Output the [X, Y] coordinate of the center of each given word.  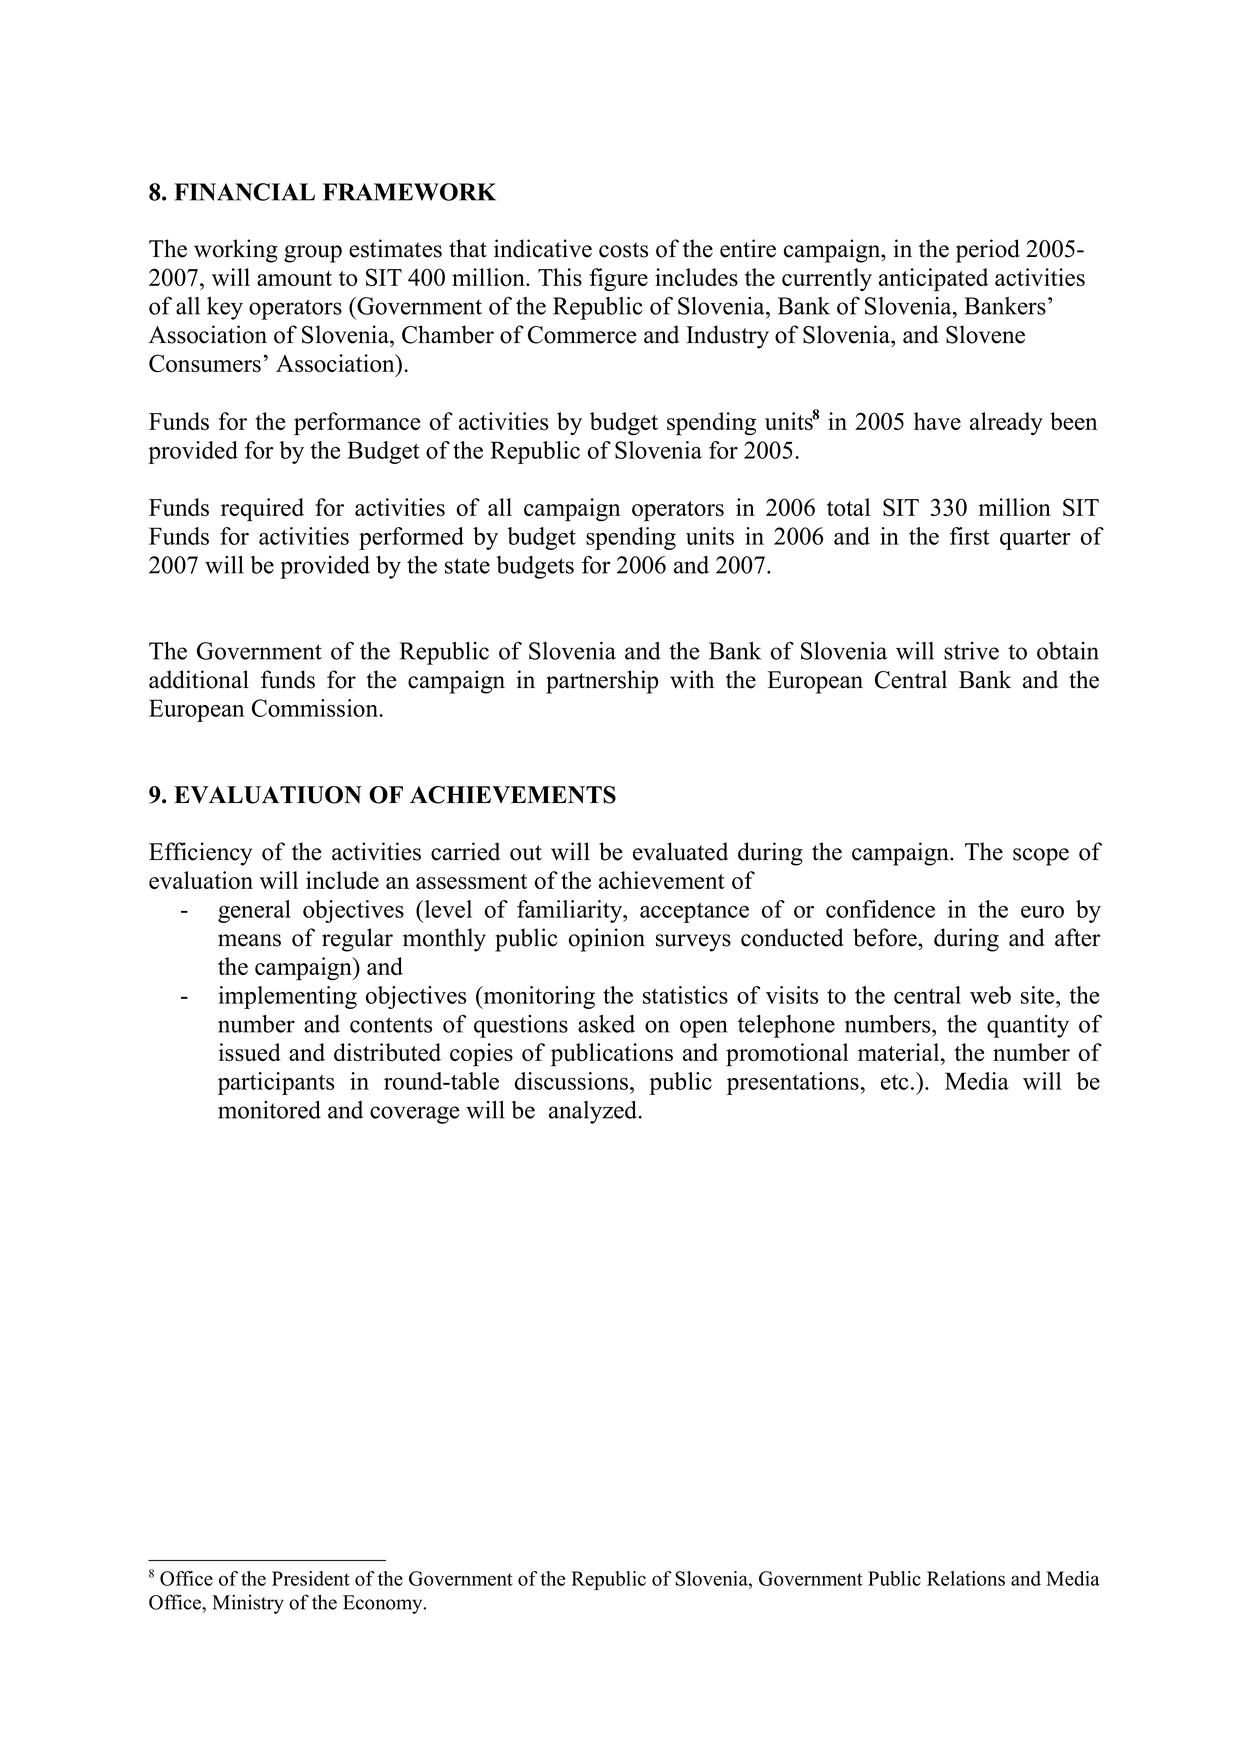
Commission [316, 708]
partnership [602, 682]
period [988, 251]
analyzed [594, 1112]
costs [623, 250]
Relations [966, 1578]
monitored [269, 1110]
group [313, 254]
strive [971, 651]
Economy [384, 1604]
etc [895, 1082]
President [311, 1578]
